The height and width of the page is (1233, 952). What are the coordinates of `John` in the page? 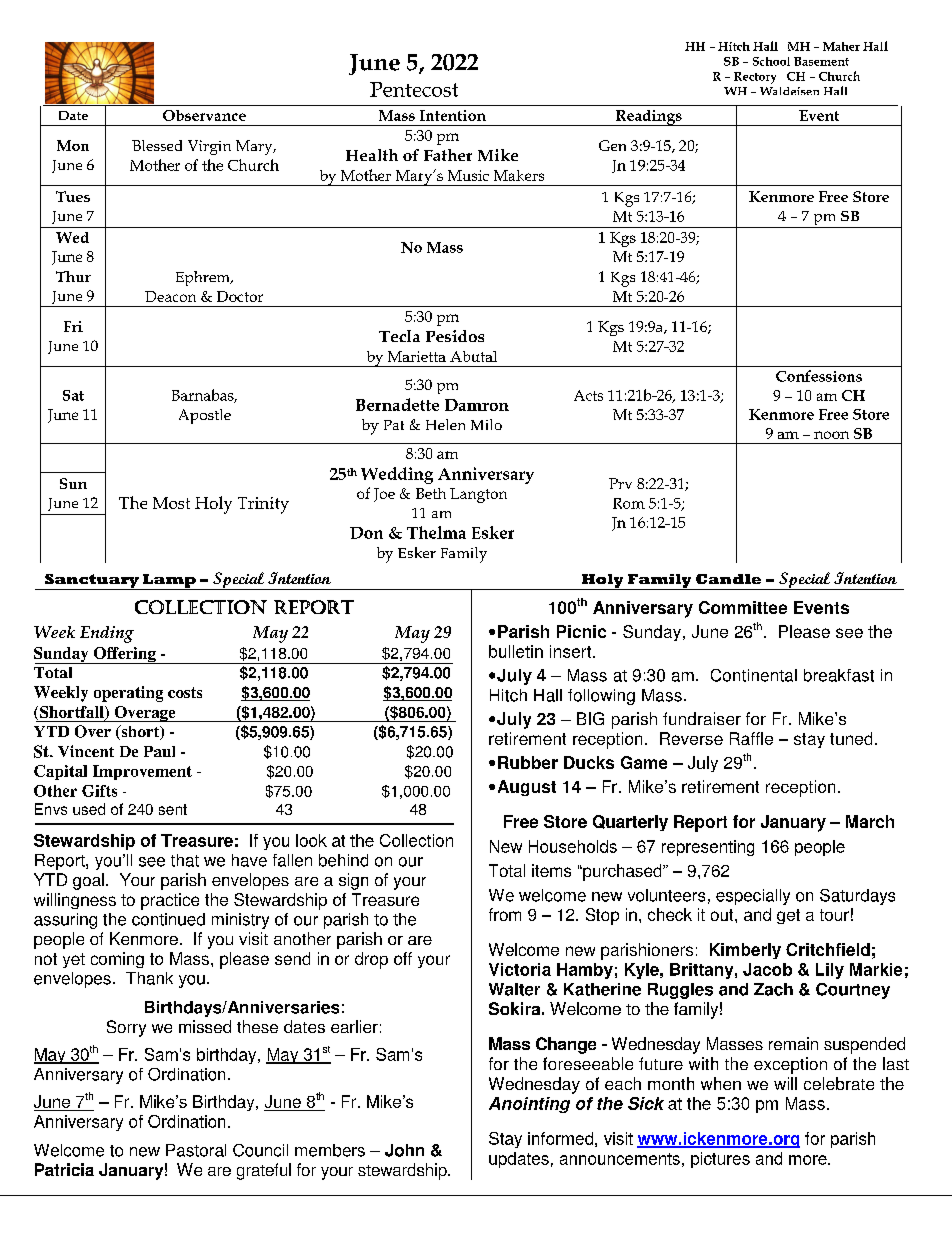 It's located at (404, 1150).
